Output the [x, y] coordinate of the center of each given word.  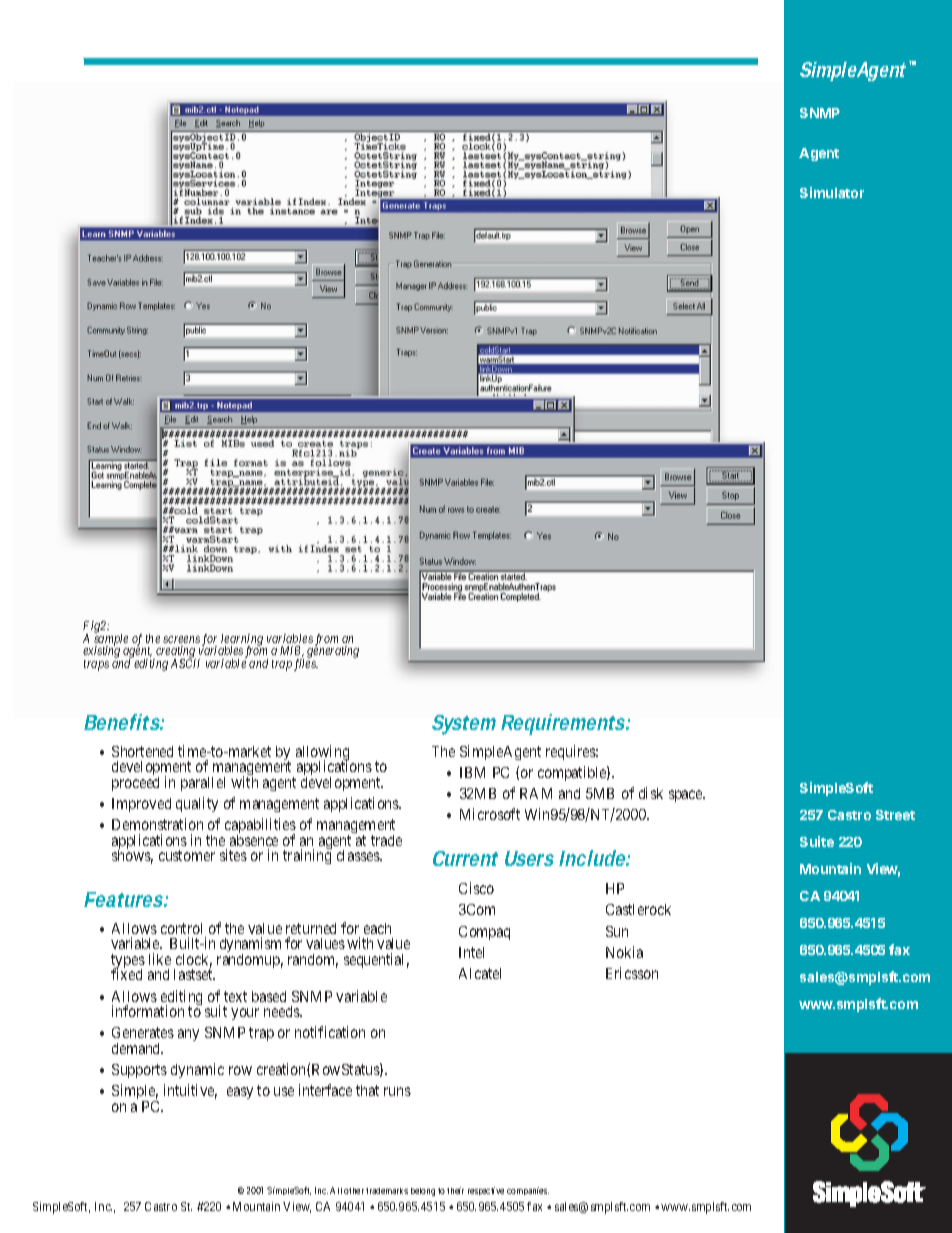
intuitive [190, 1091]
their [455, 1190]
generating [333, 651]
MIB [292, 651]
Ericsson [632, 973]
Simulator [832, 192]
